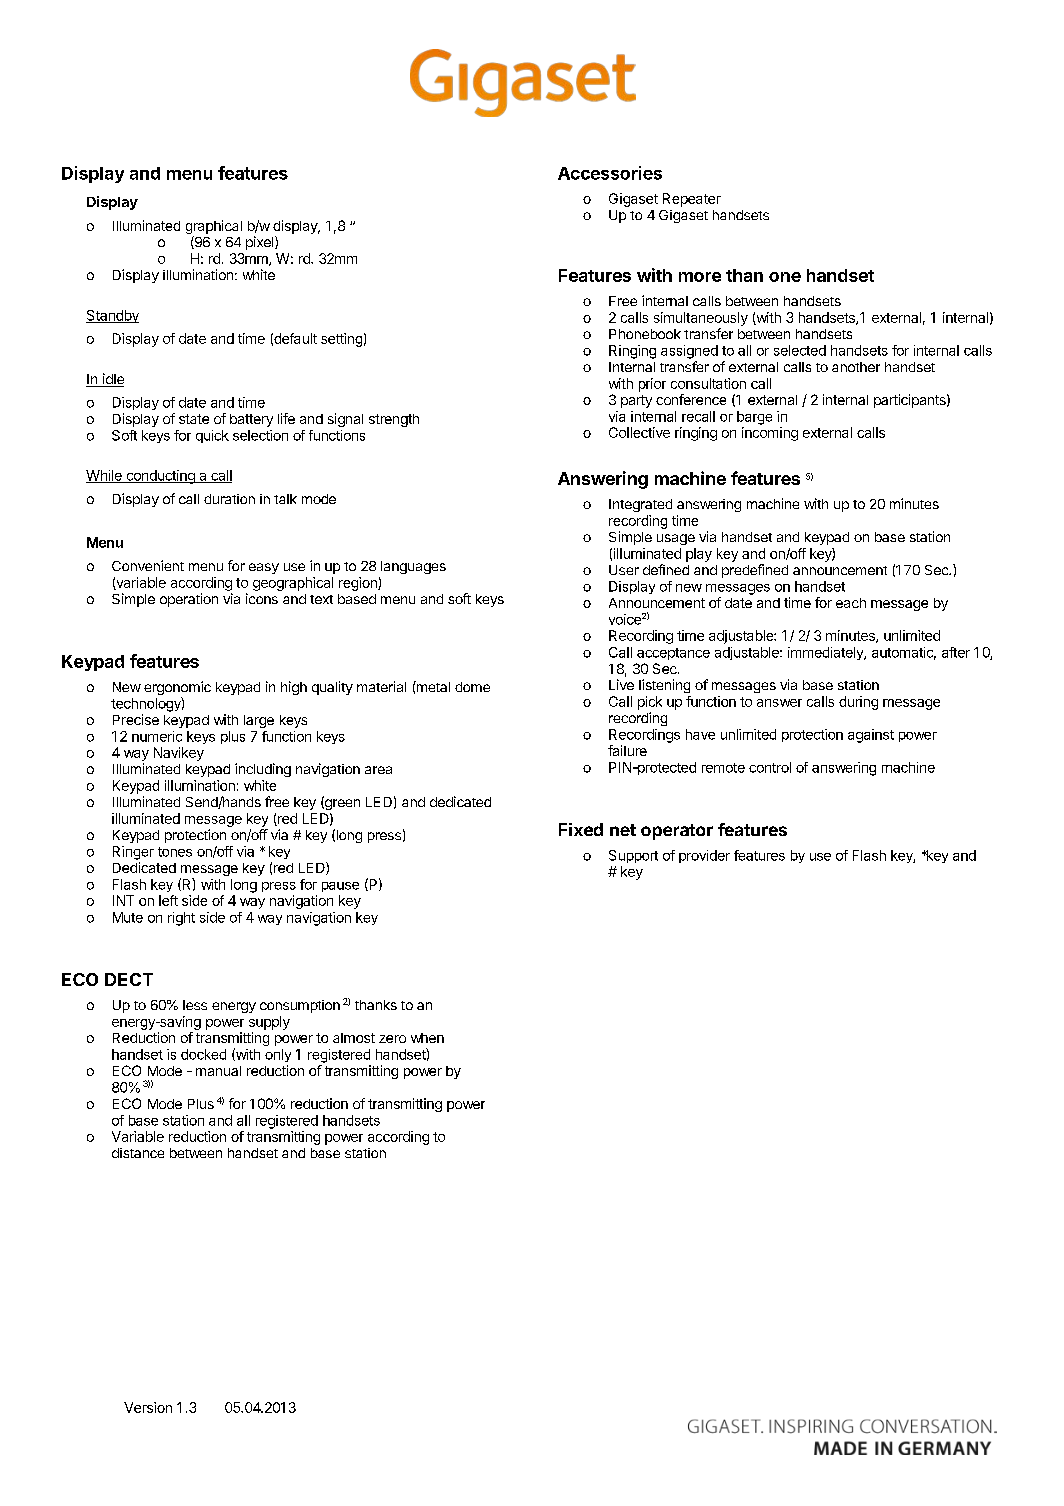 This page has height=1506, width=1064. What do you see at coordinates (263, 770) in the page?
I see `including` at bounding box center [263, 770].
